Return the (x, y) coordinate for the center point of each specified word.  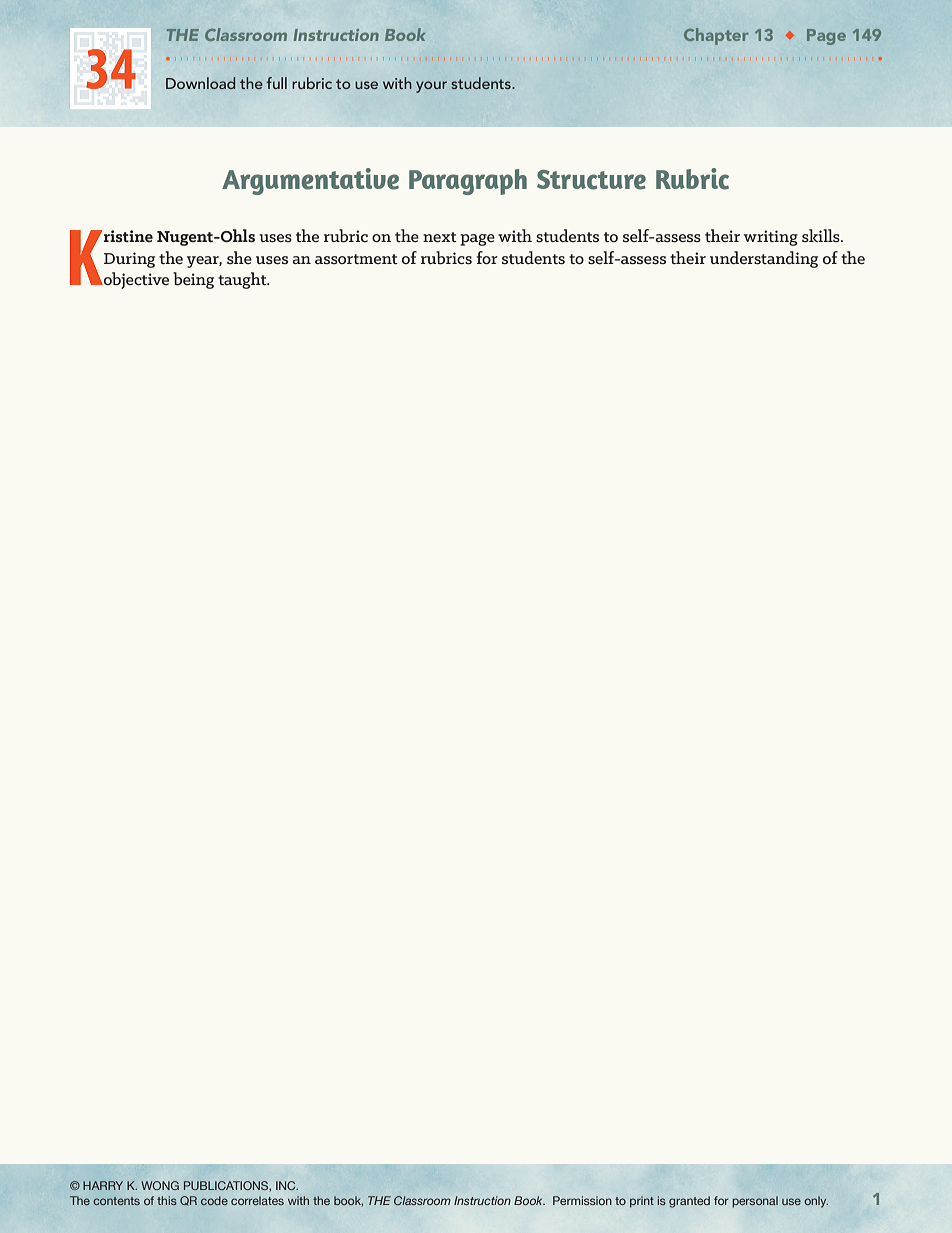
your (431, 87)
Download (200, 83)
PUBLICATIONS (227, 1186)
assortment (356, 259)
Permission (582, 1200)
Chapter (716, 36)
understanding (764, 259)
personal (755, 1202)
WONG (160, 1185)
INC (287, 1185)
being (193, 280)
